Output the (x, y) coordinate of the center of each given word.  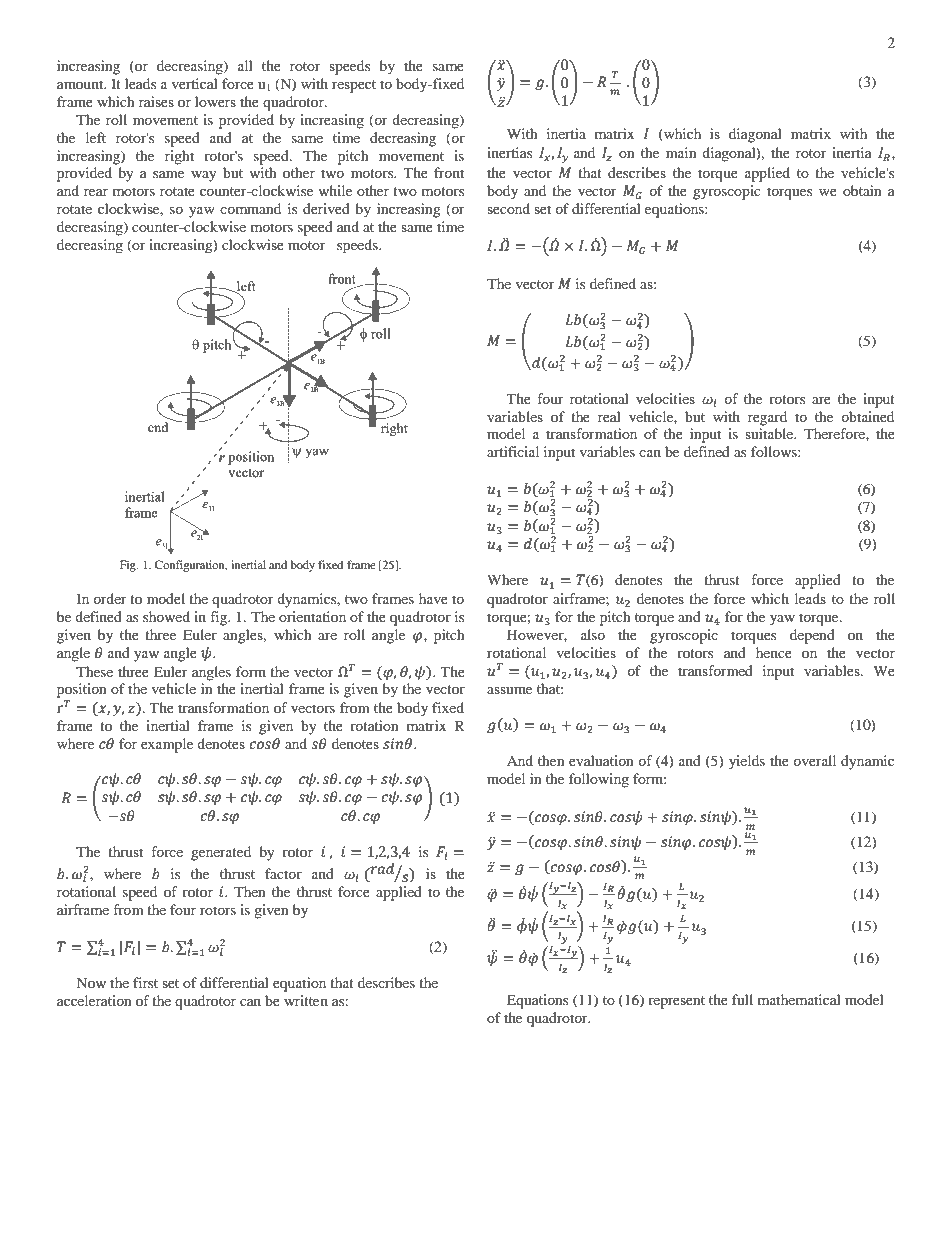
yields (747, 762)
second (508, 208)
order (110, 598)
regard (767, 418)
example (167, 745)
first (145, 982)
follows (775, 451)
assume (509, 690)
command (250, 208)
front (449, 172)
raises (156, 101)
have (433, 598)
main (681, 152)
